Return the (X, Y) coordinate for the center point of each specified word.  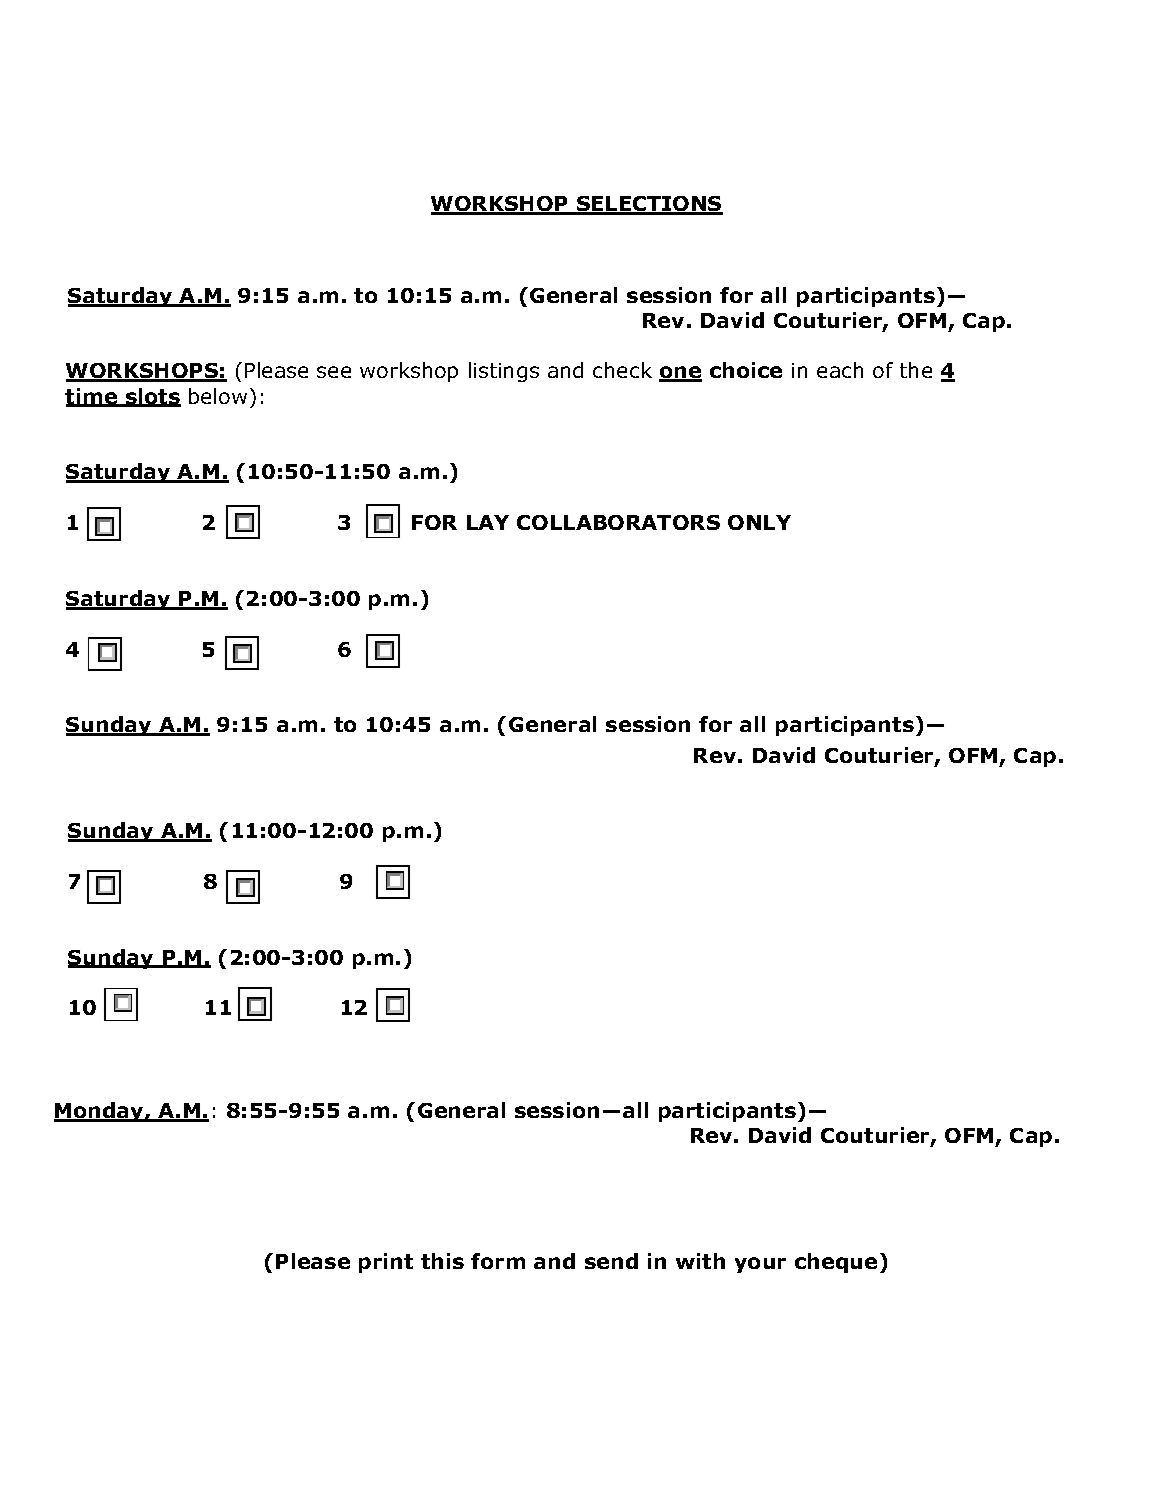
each (840, 370)
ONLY (759, 522)
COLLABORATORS (618, 522)
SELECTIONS (649, 205)
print (386, 1263)
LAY (488, 522)
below (218, 396)
